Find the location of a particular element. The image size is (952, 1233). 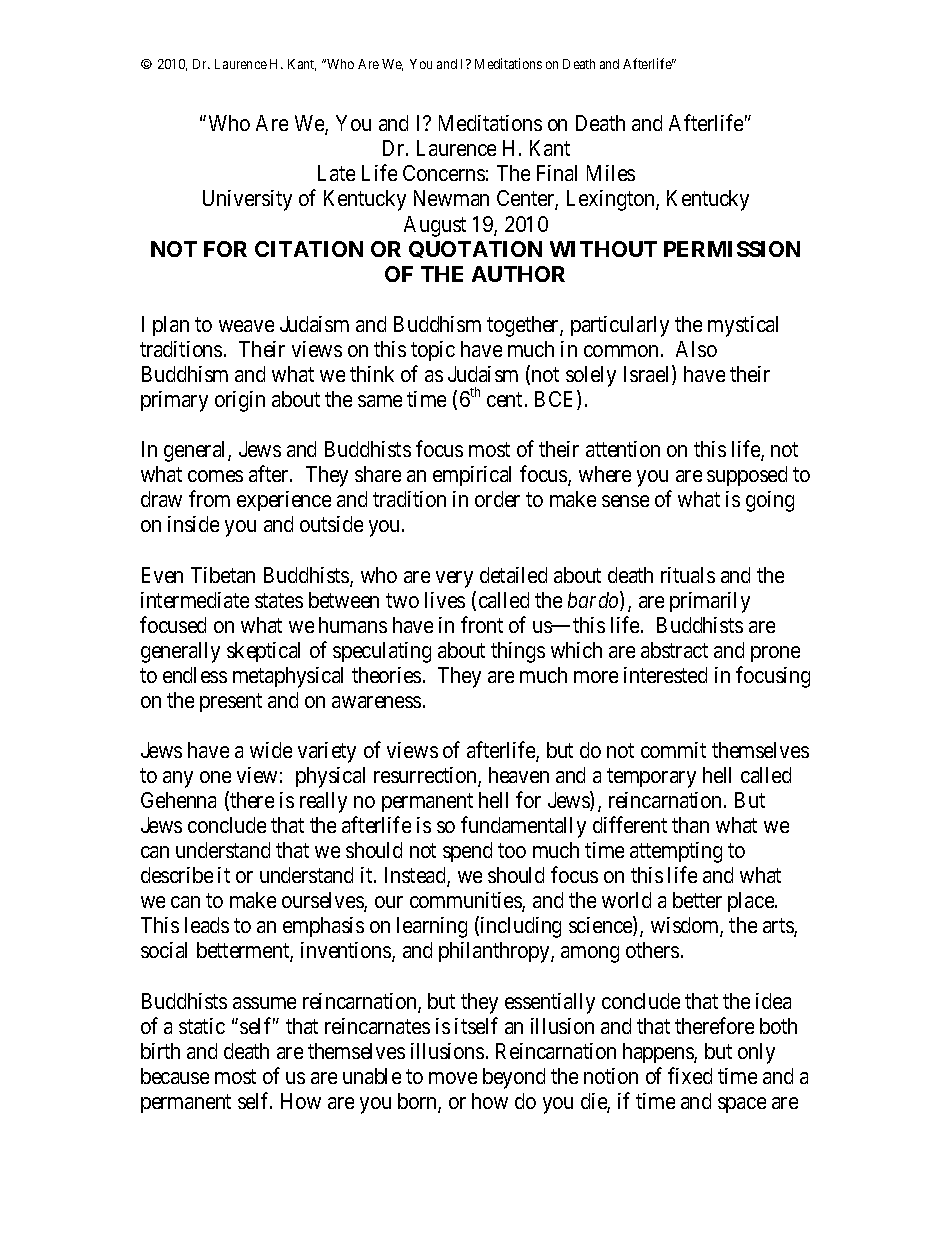

communities is located at coordinates (466, 902).
